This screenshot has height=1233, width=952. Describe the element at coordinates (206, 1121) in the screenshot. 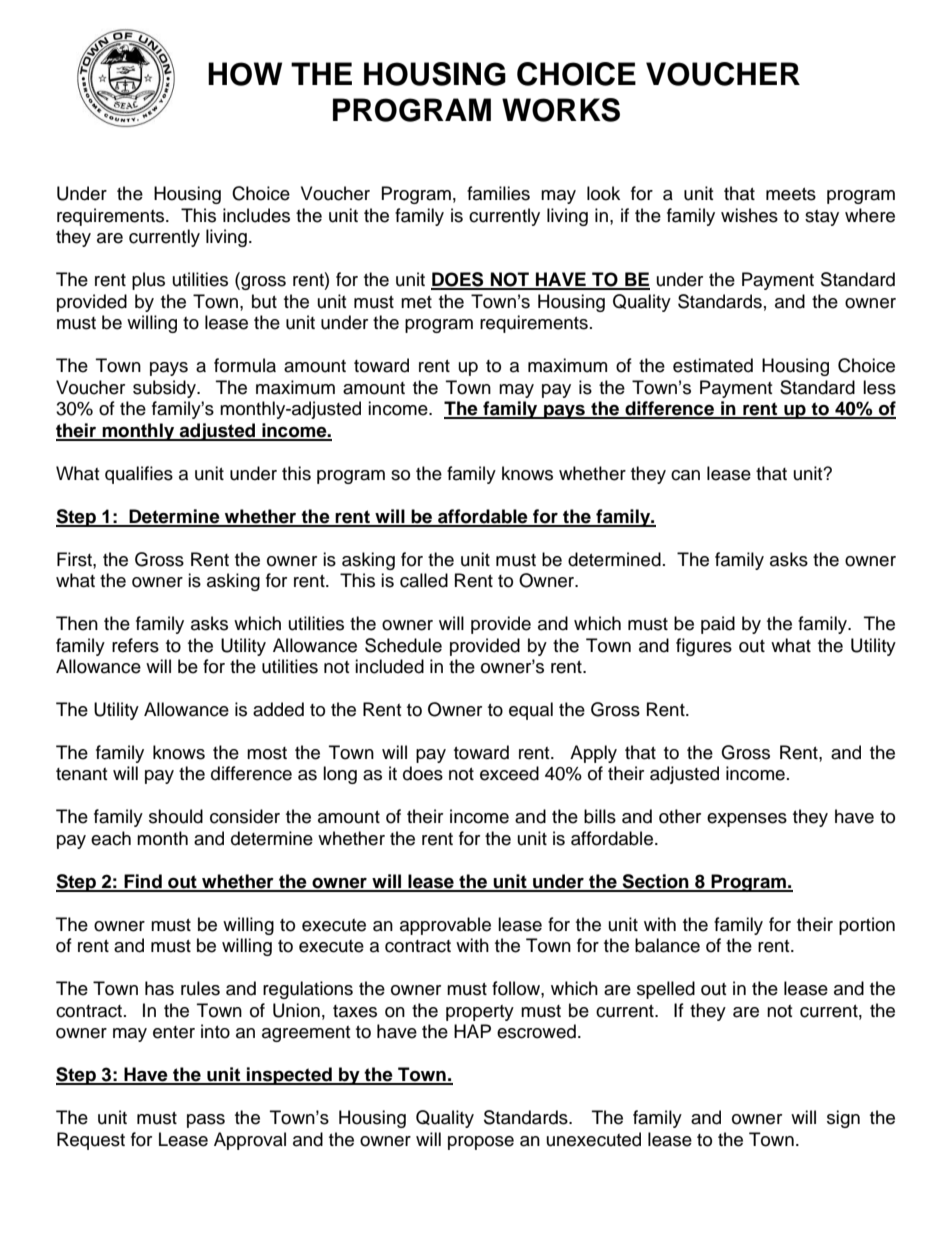

I see `pass` at that location.
